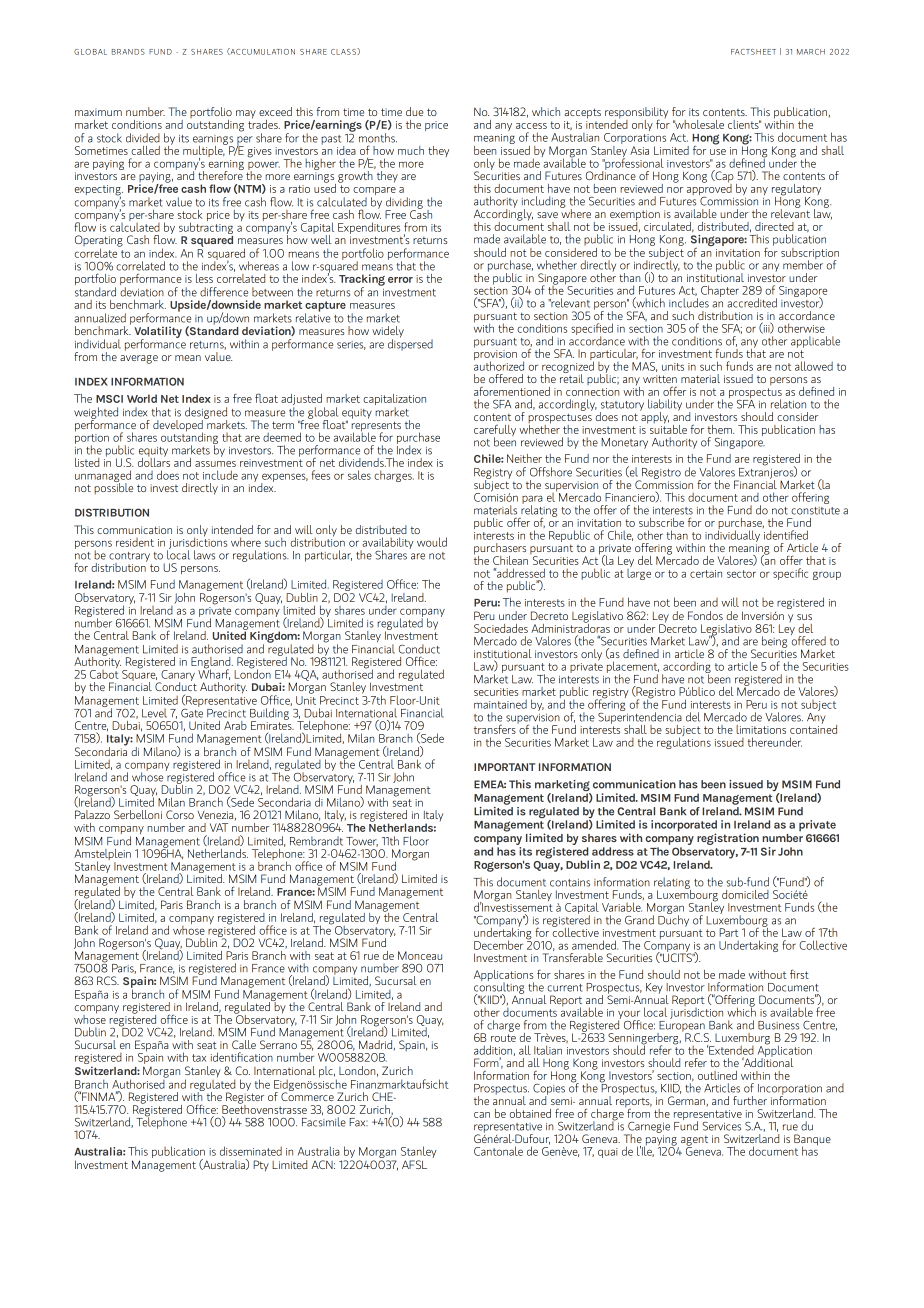  What do you see at coordinates (530, 1113) in the screenshot?
I see `obtained` at bounding box center [530, 1113].
